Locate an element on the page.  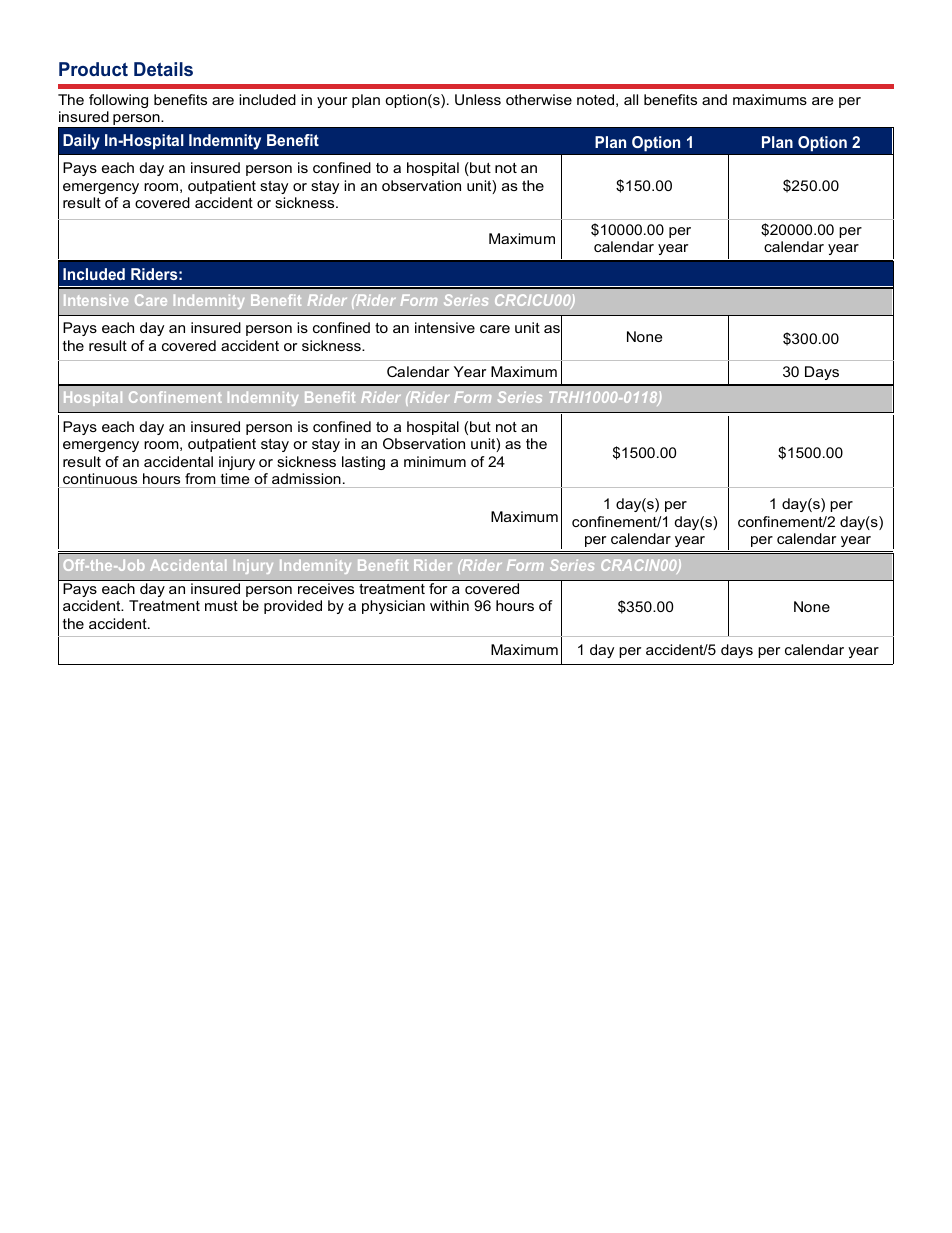
within is located at coordinates (449, 605).
